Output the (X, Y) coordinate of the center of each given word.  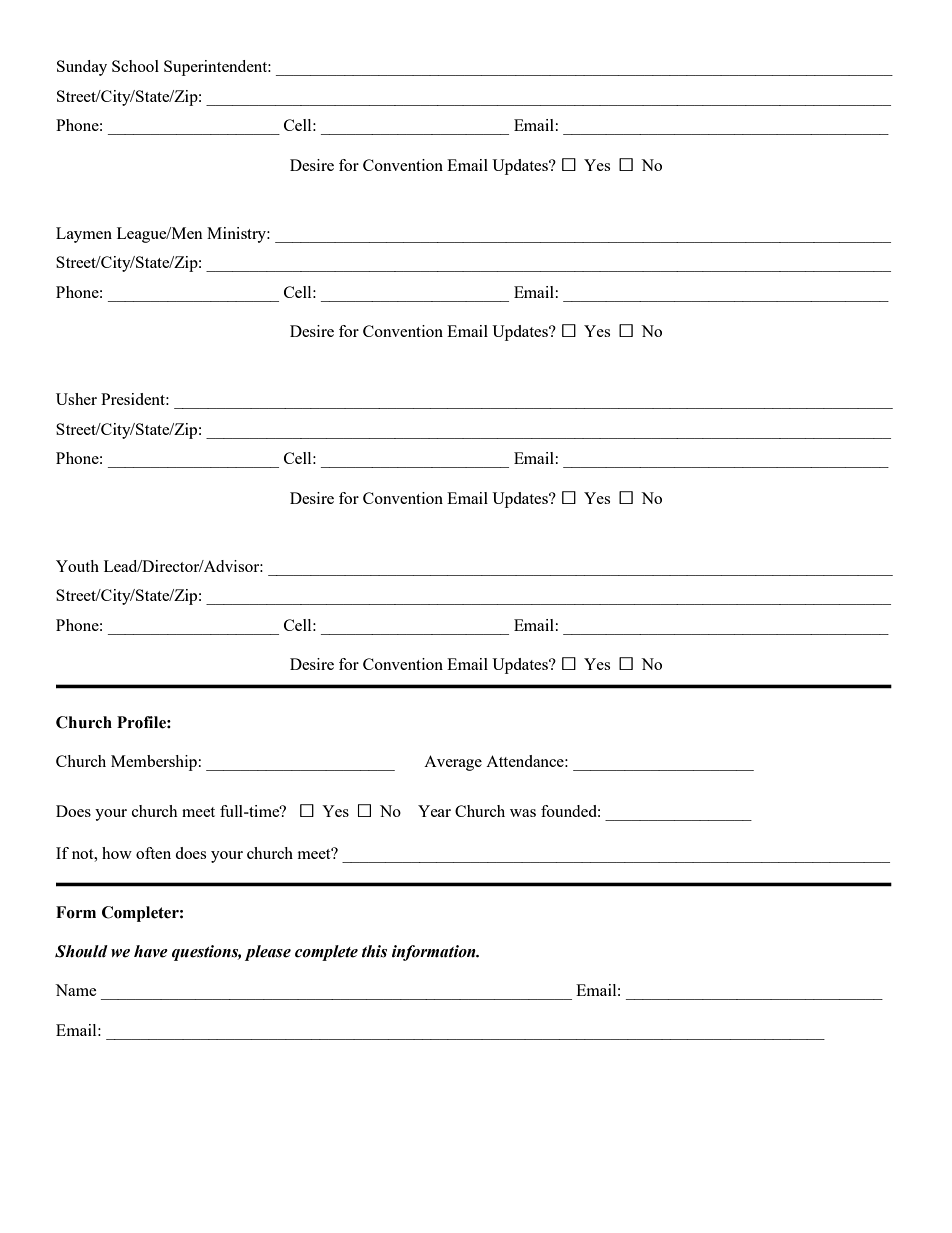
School (135, 66)
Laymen (84, 235)
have (151, 951)
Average (453, 763)
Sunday (82, 68)
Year (434, 811)
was (523, 813)
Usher (76, 399)
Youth (77, 566)
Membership (154, 763)
